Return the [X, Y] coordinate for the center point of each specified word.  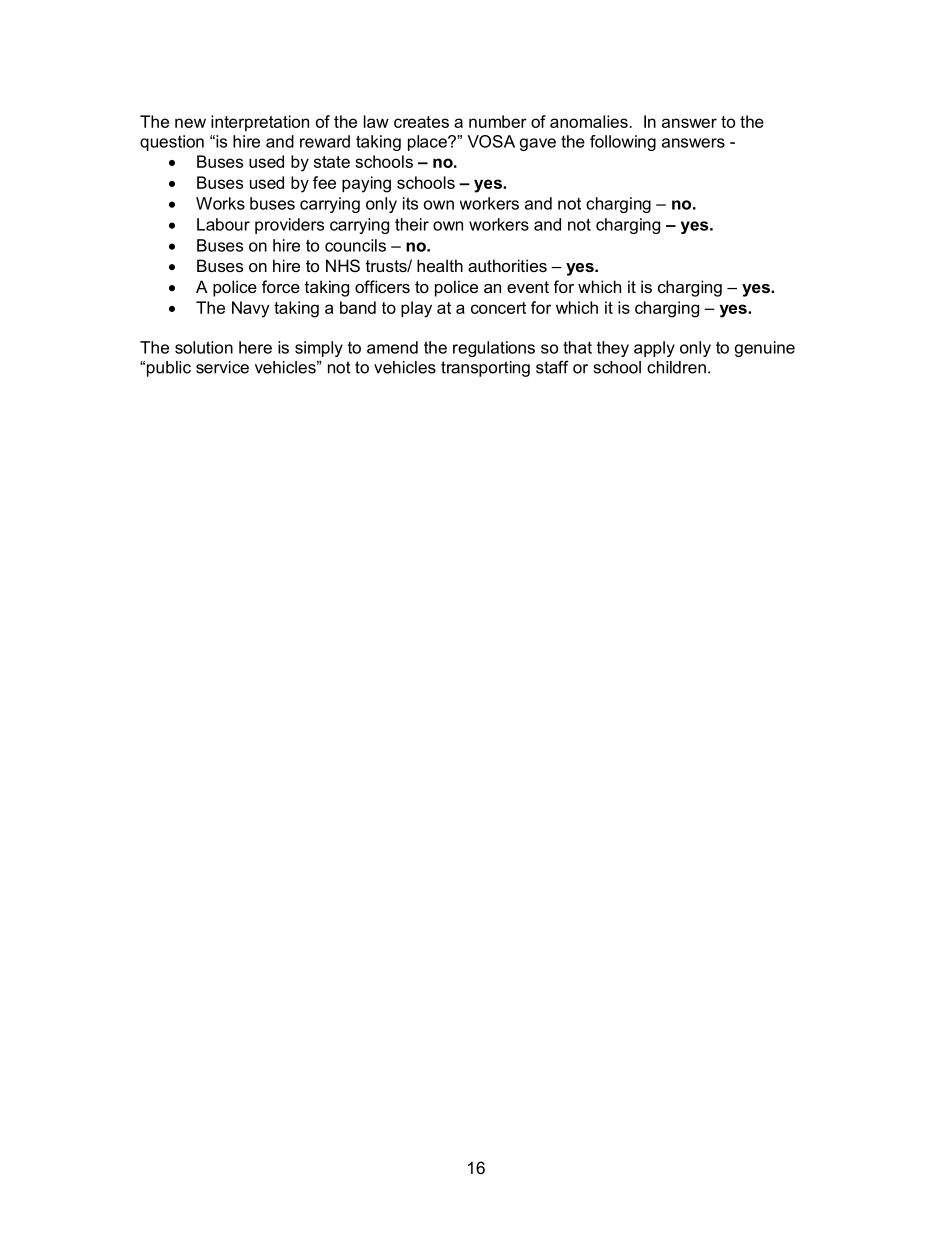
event [528, 287]
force [281, 286]
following [623, 143]
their [412, 224]
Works [220, 203]
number [498, 121]
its [410, 203]
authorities [507, 265]
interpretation [260, 123]
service [222, 367]
